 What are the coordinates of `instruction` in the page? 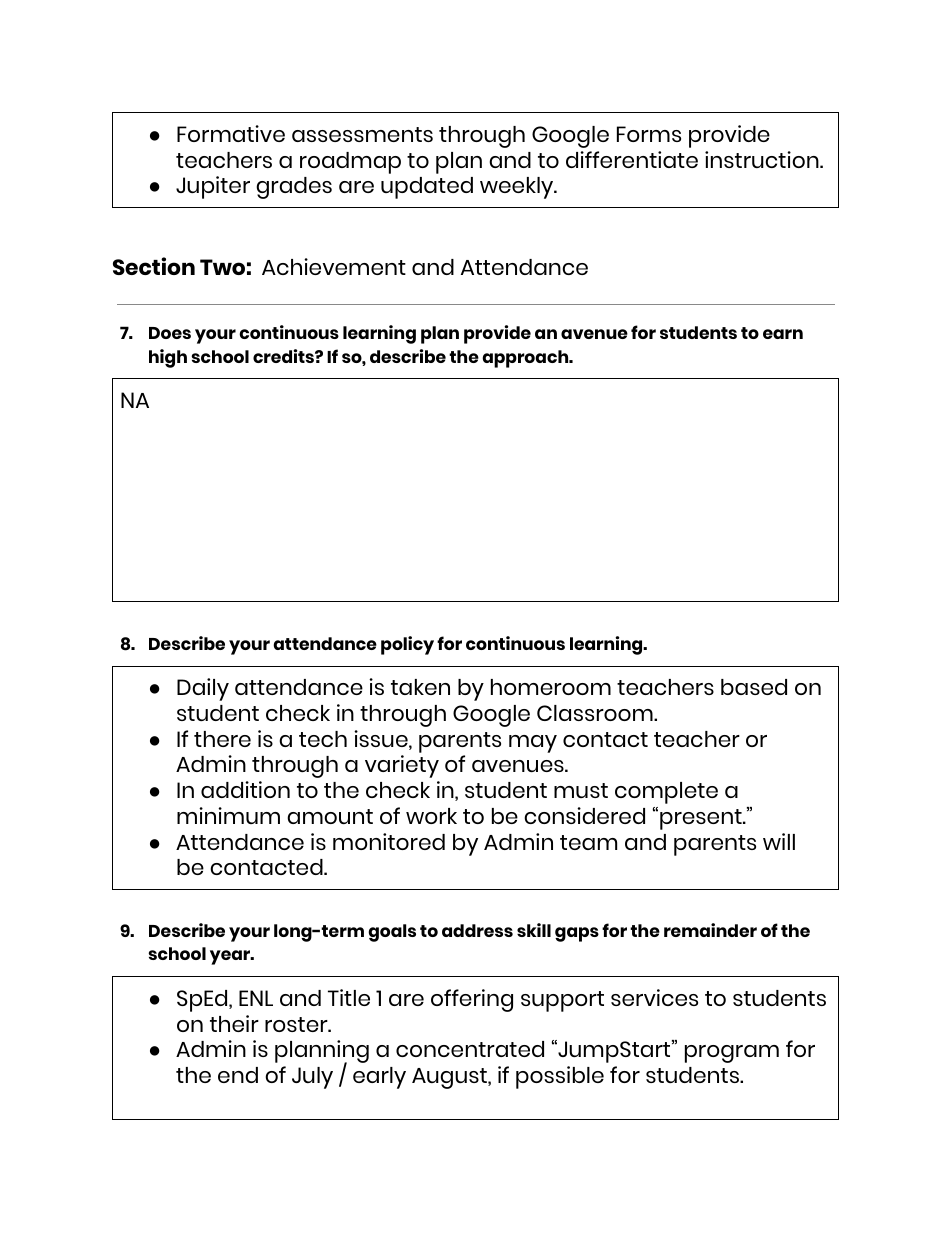 It's located at (763, 159).
